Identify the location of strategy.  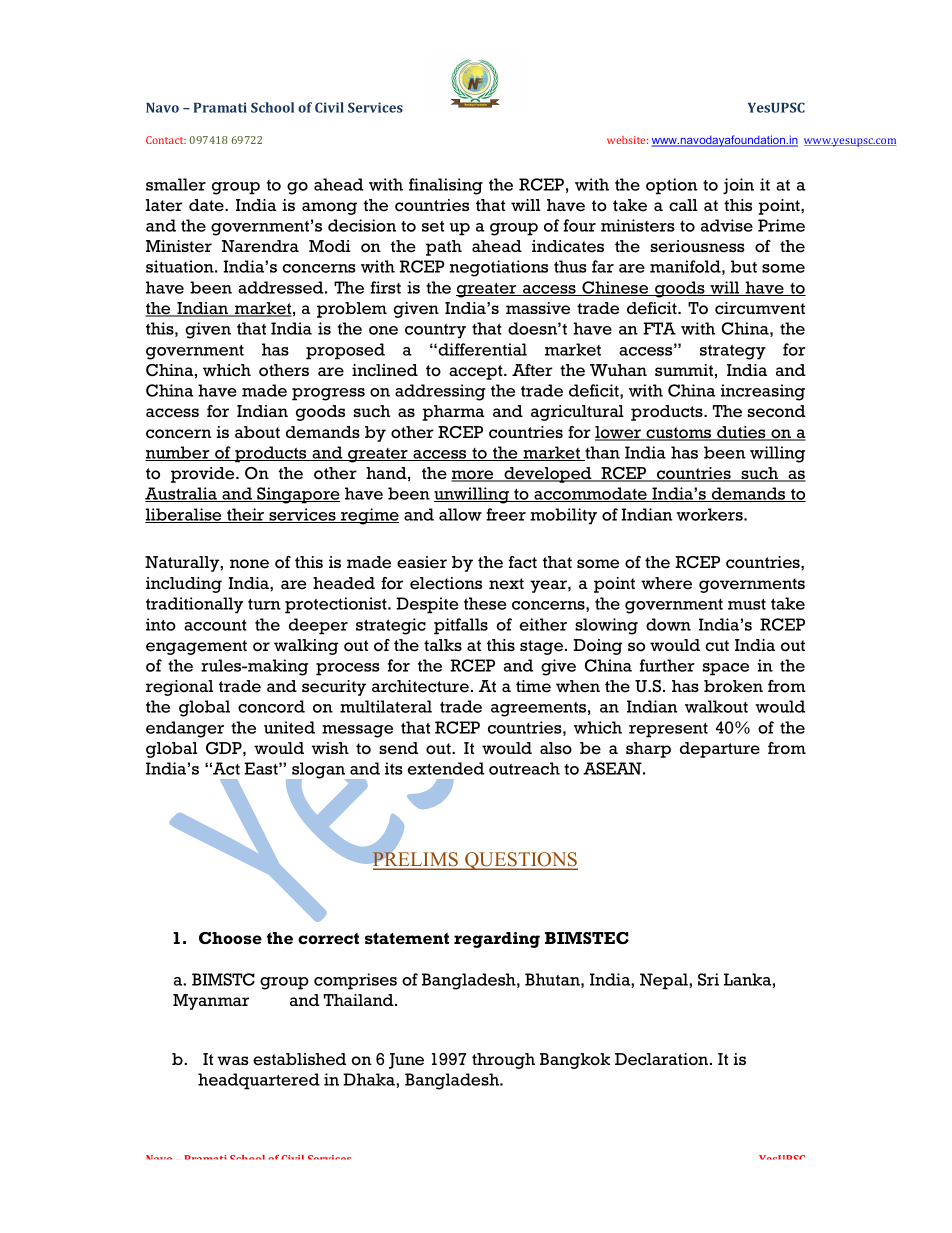
(733, 352).
